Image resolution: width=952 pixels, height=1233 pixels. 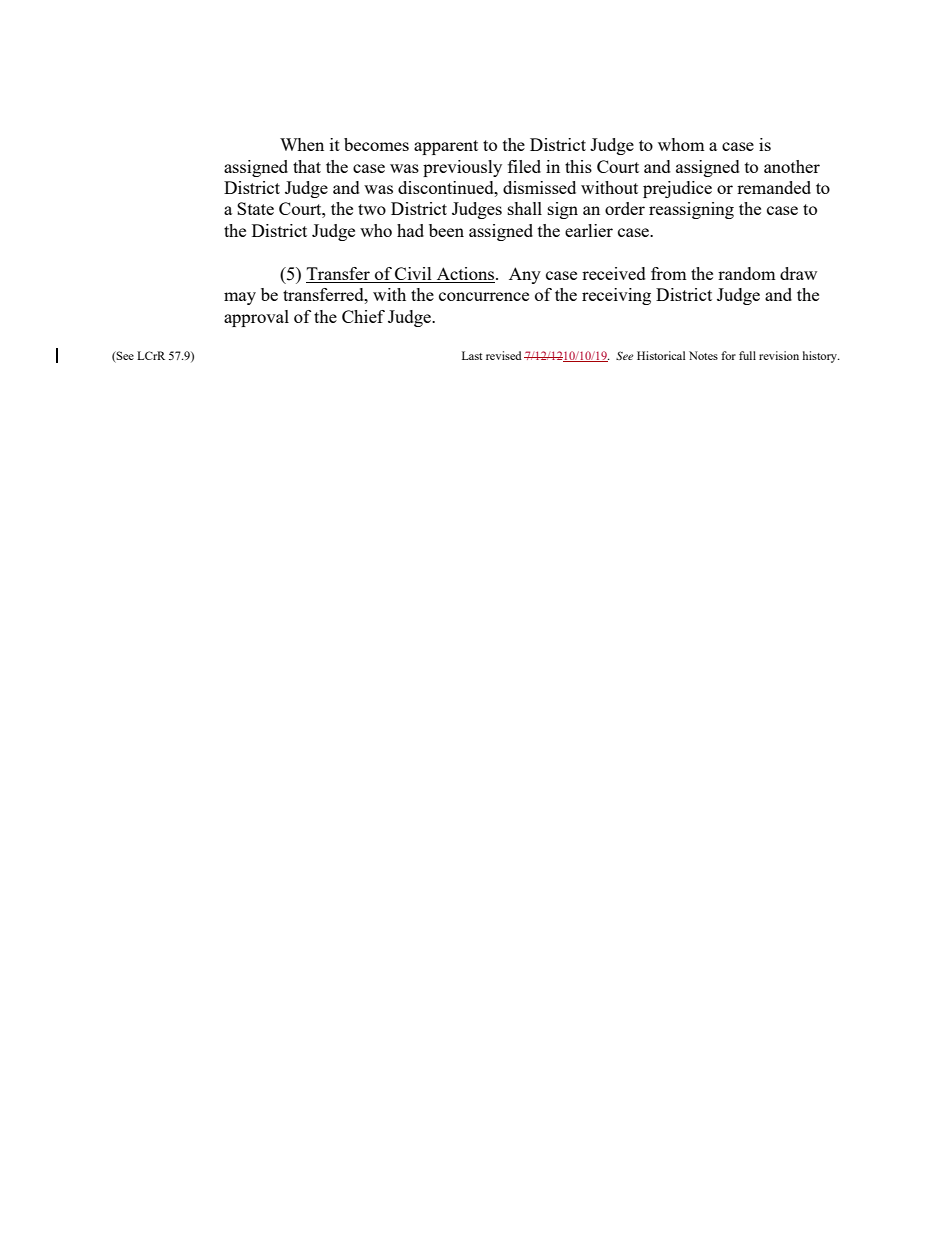 I want to click on whom, so click(x=681, y=144).
